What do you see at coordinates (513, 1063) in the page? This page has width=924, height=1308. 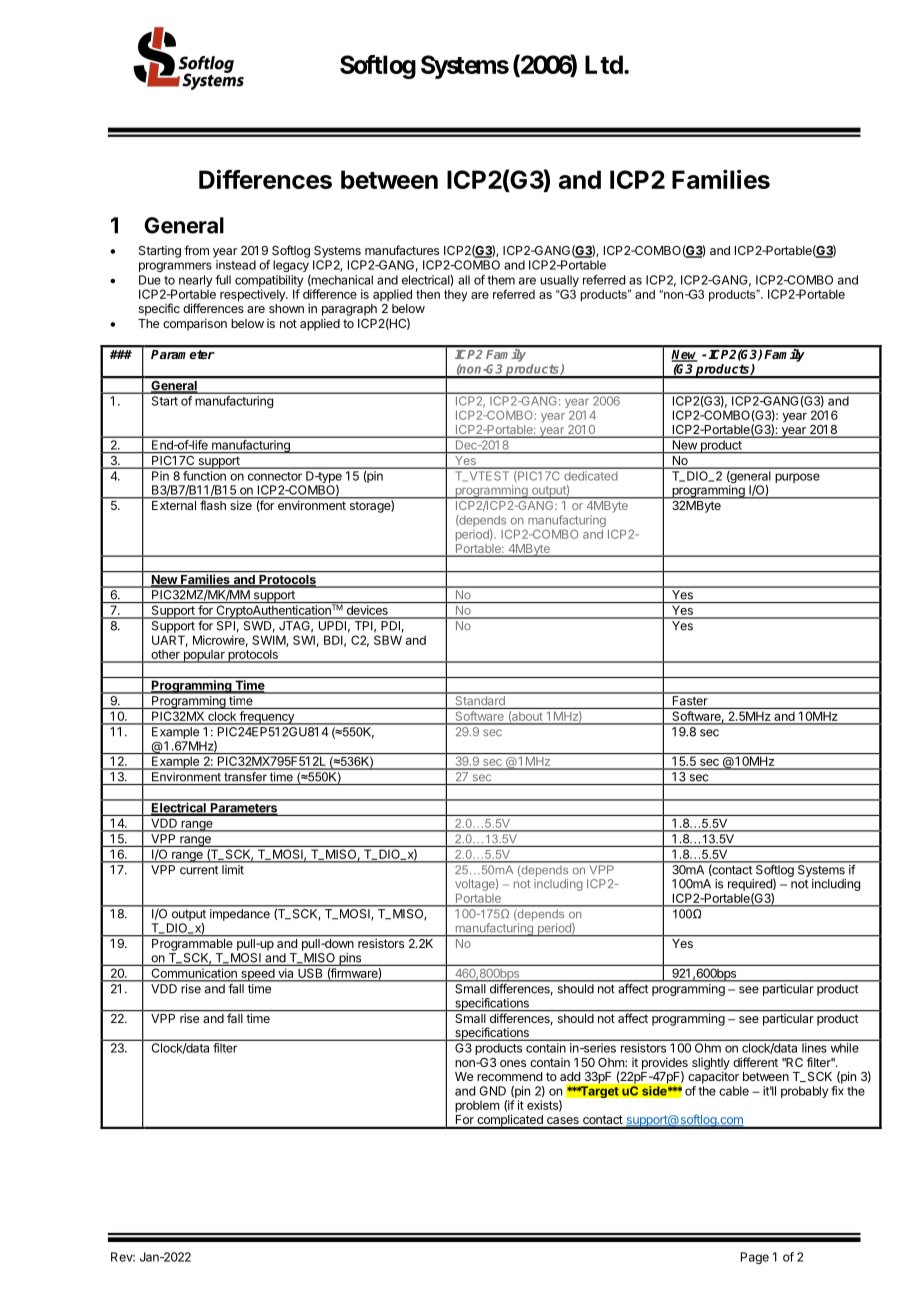 I see `ones` at bounding box center [513, 1063].
